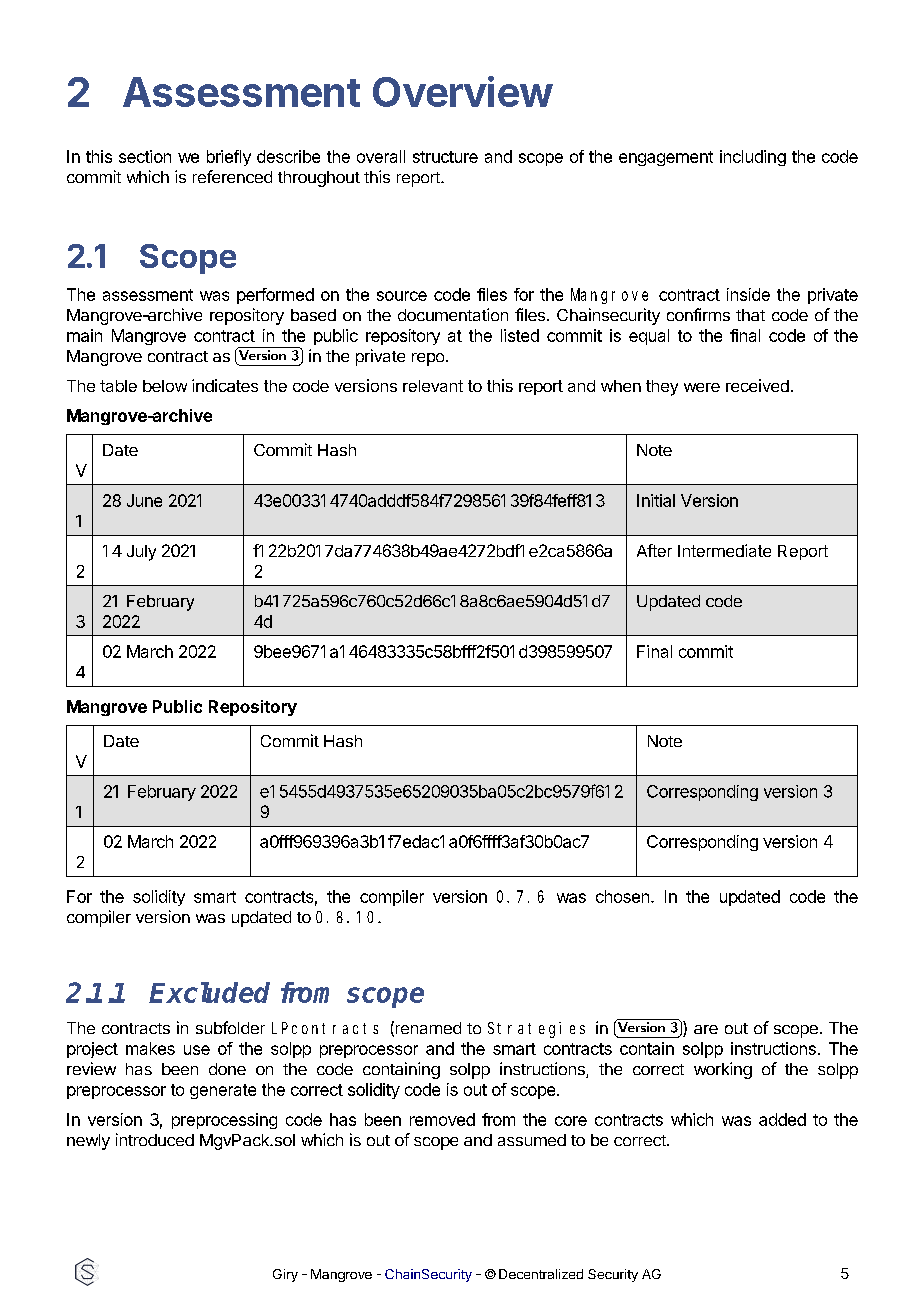 The height and width of the page is (1308, 924). What do you see at coordinates (622, 896) in the page?
I see `chosen` at bounding box center [622, 896].
